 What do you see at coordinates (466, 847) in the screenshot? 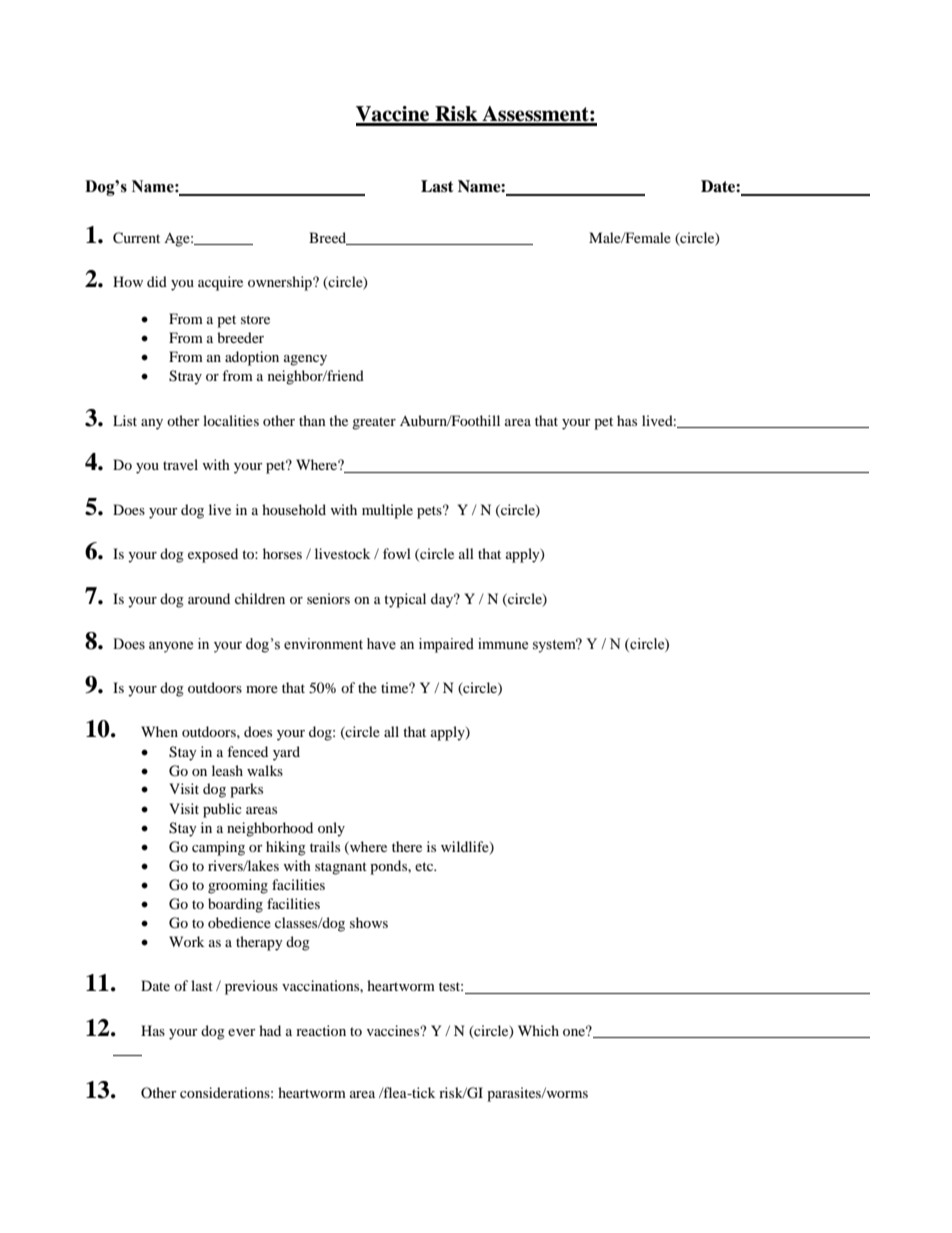
I see `wildlife` at bounding box center [466, 847].
